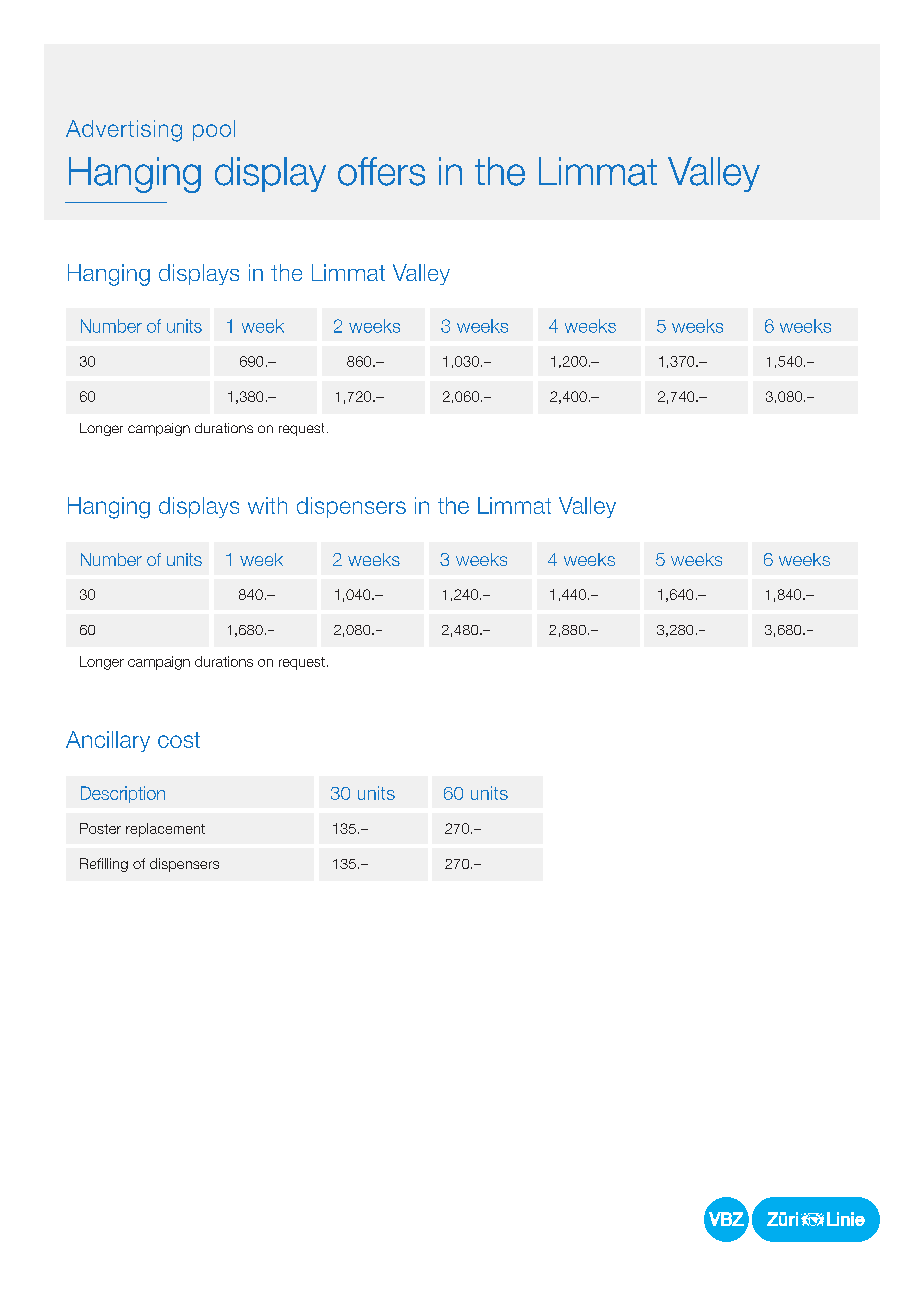 Image resolution: width=924 pixels, height=1308 pixels. Describe the element at coordinates (108, 741) in the screenshot. I see `Ancillary` at that location.
